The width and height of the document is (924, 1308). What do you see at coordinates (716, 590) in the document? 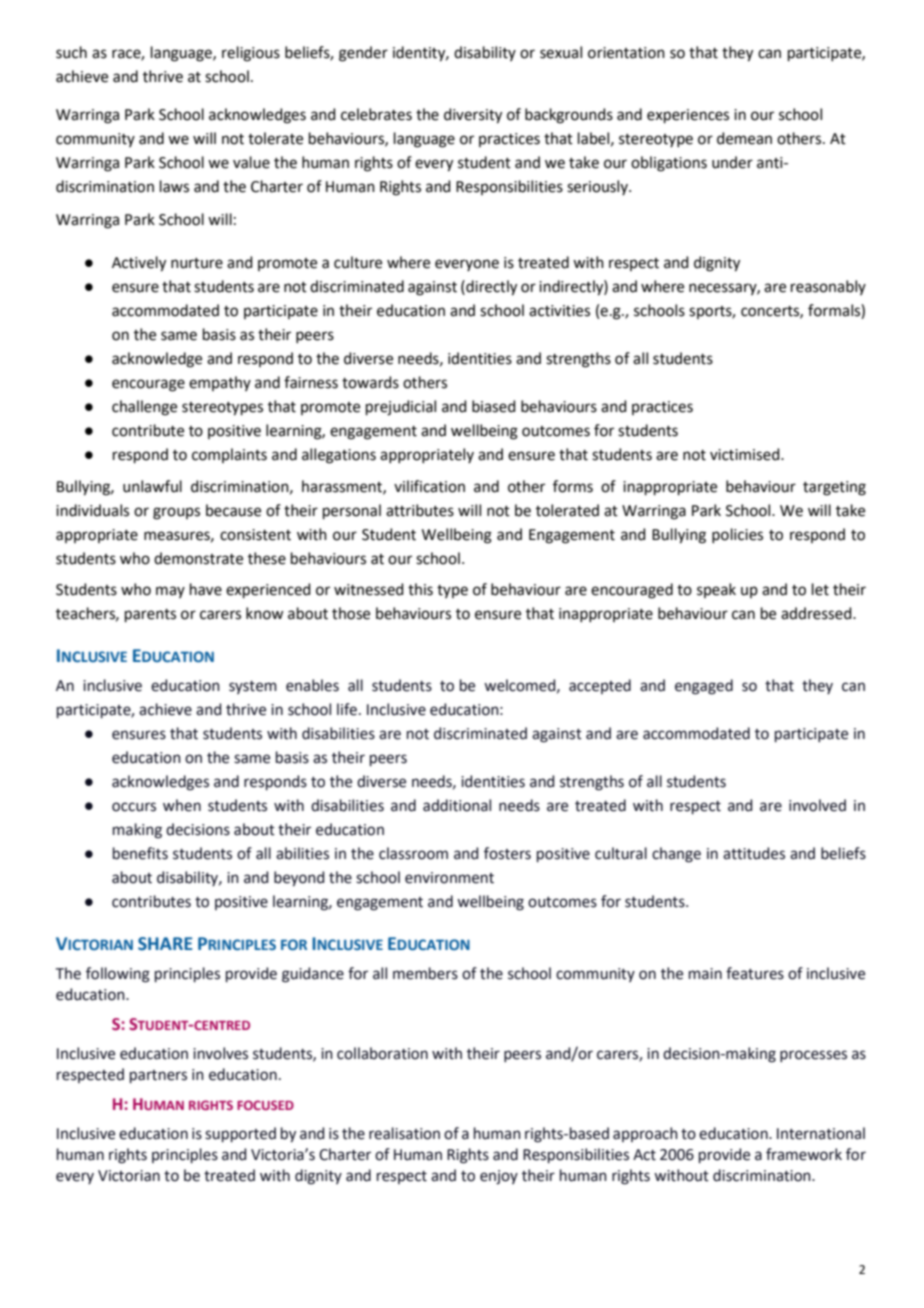
I see `speak` at bounding box center [716, 590].
